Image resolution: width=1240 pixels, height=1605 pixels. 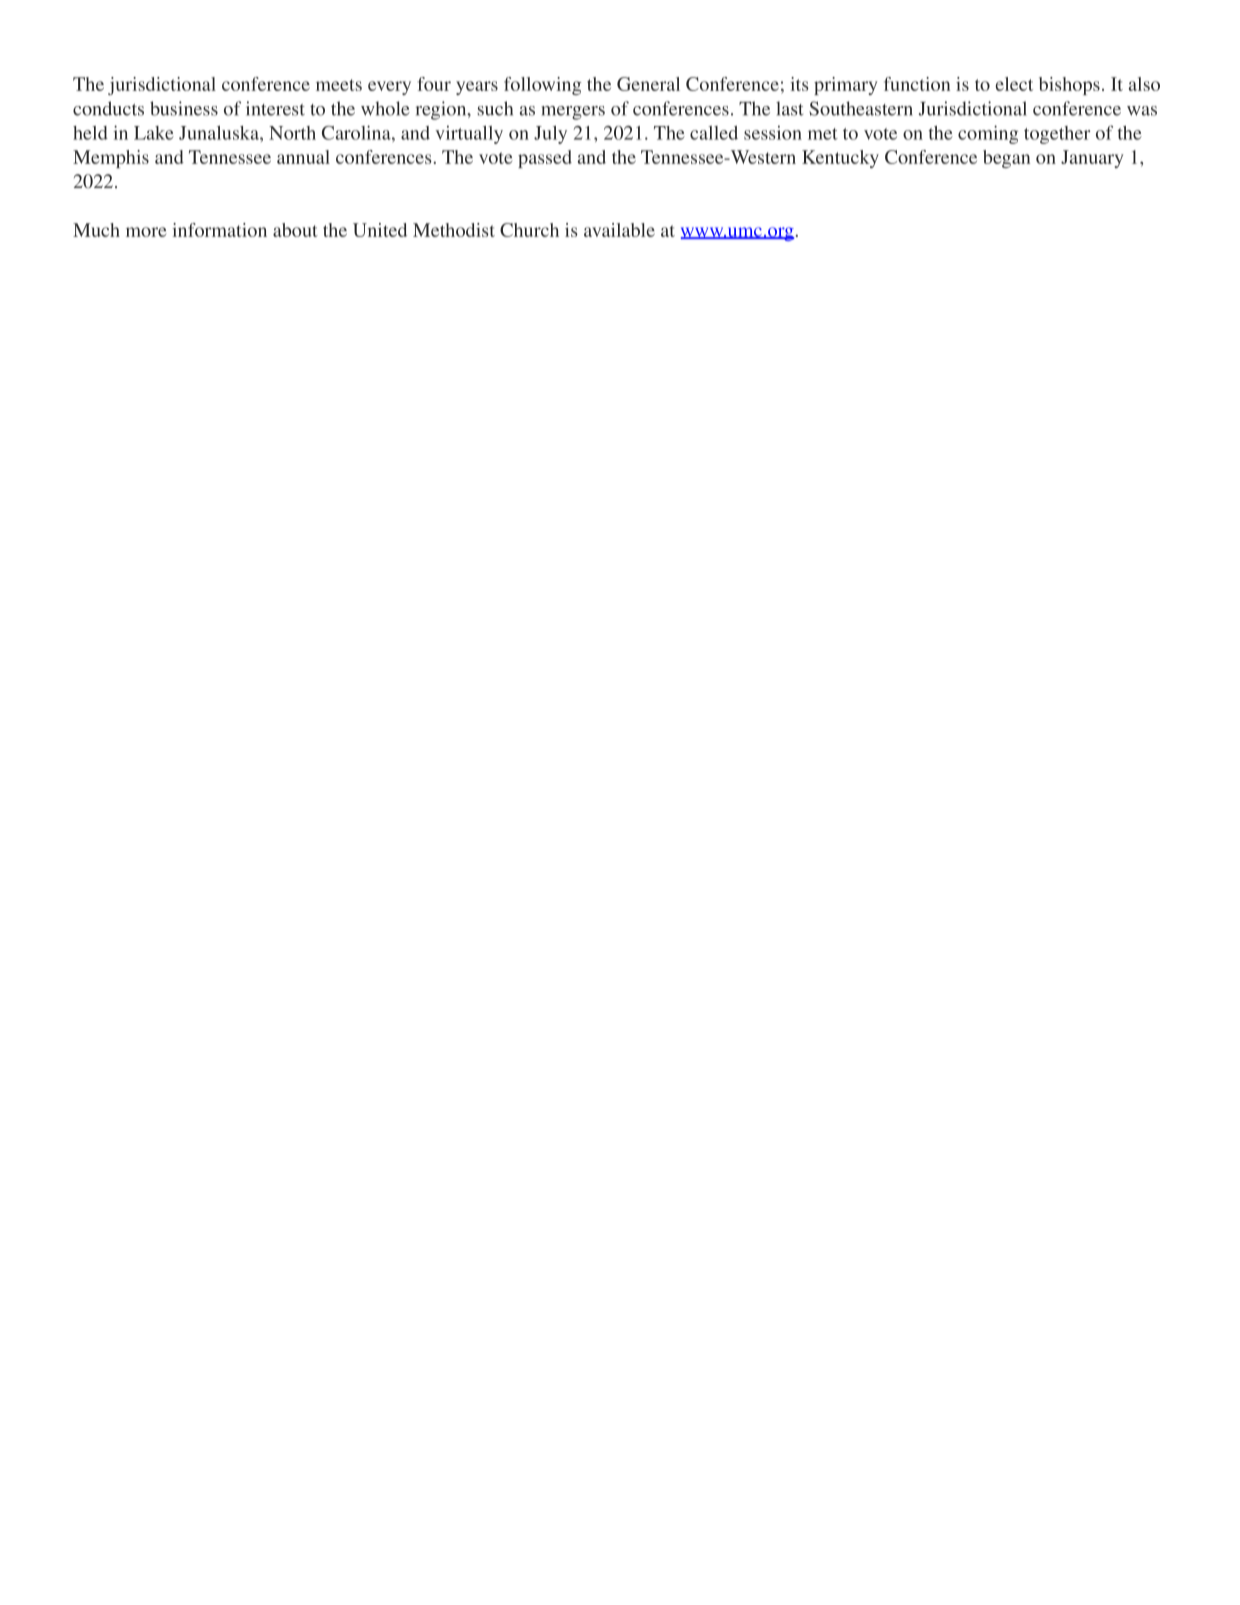 I want to click on General, so click(x=648, y=84).
